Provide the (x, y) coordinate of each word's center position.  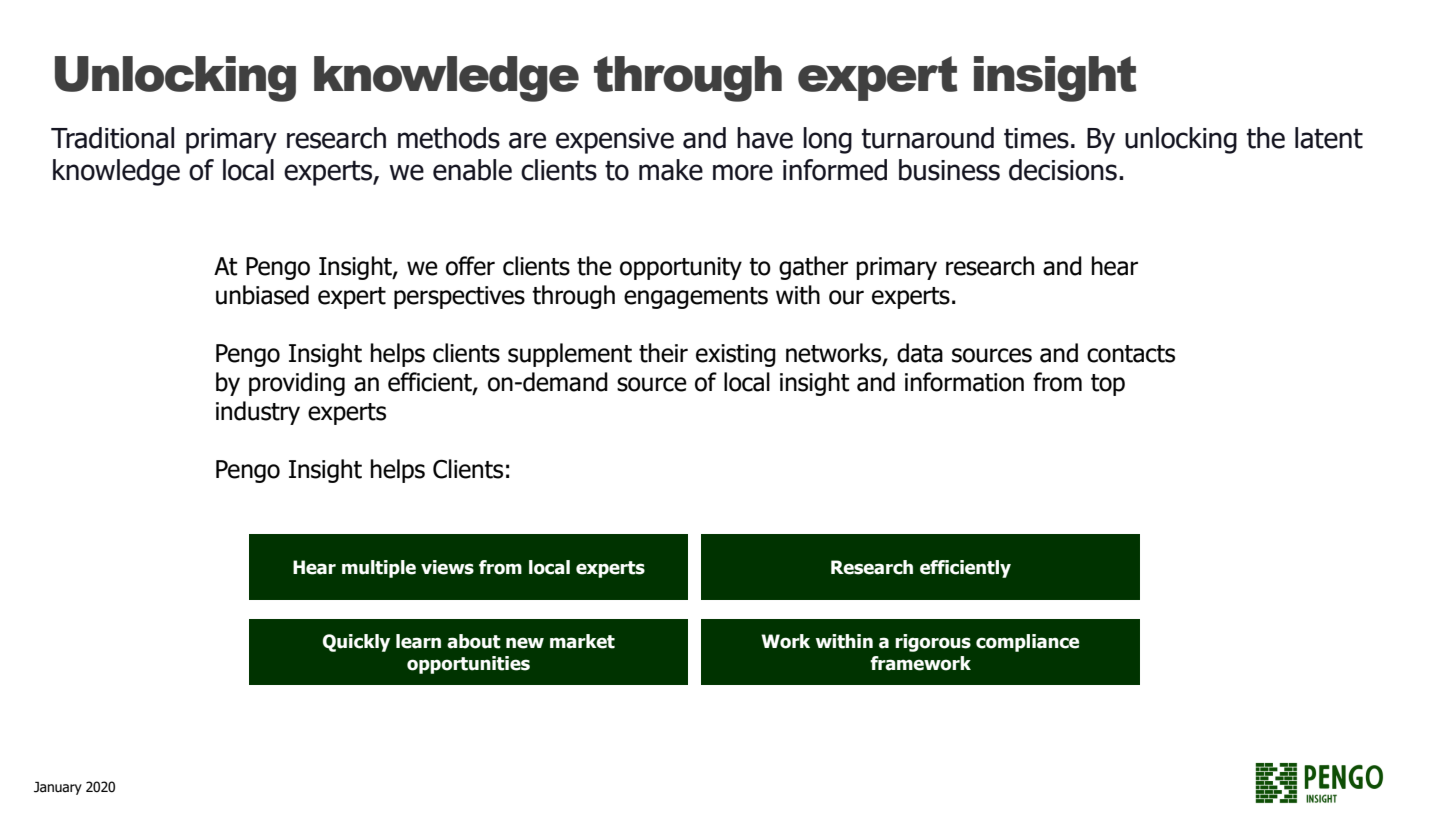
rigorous (933, 643)
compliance (1027, 643)
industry (258, 413)
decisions (1063, 170)
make (671, 170)
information (964, 382)
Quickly (356, 643)
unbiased (262, 295)
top (1108, 385)
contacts (1131, 354)
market (582, 641)
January (58, 788)
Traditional (112, 138)
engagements (696, 298)
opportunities (468, 665)
